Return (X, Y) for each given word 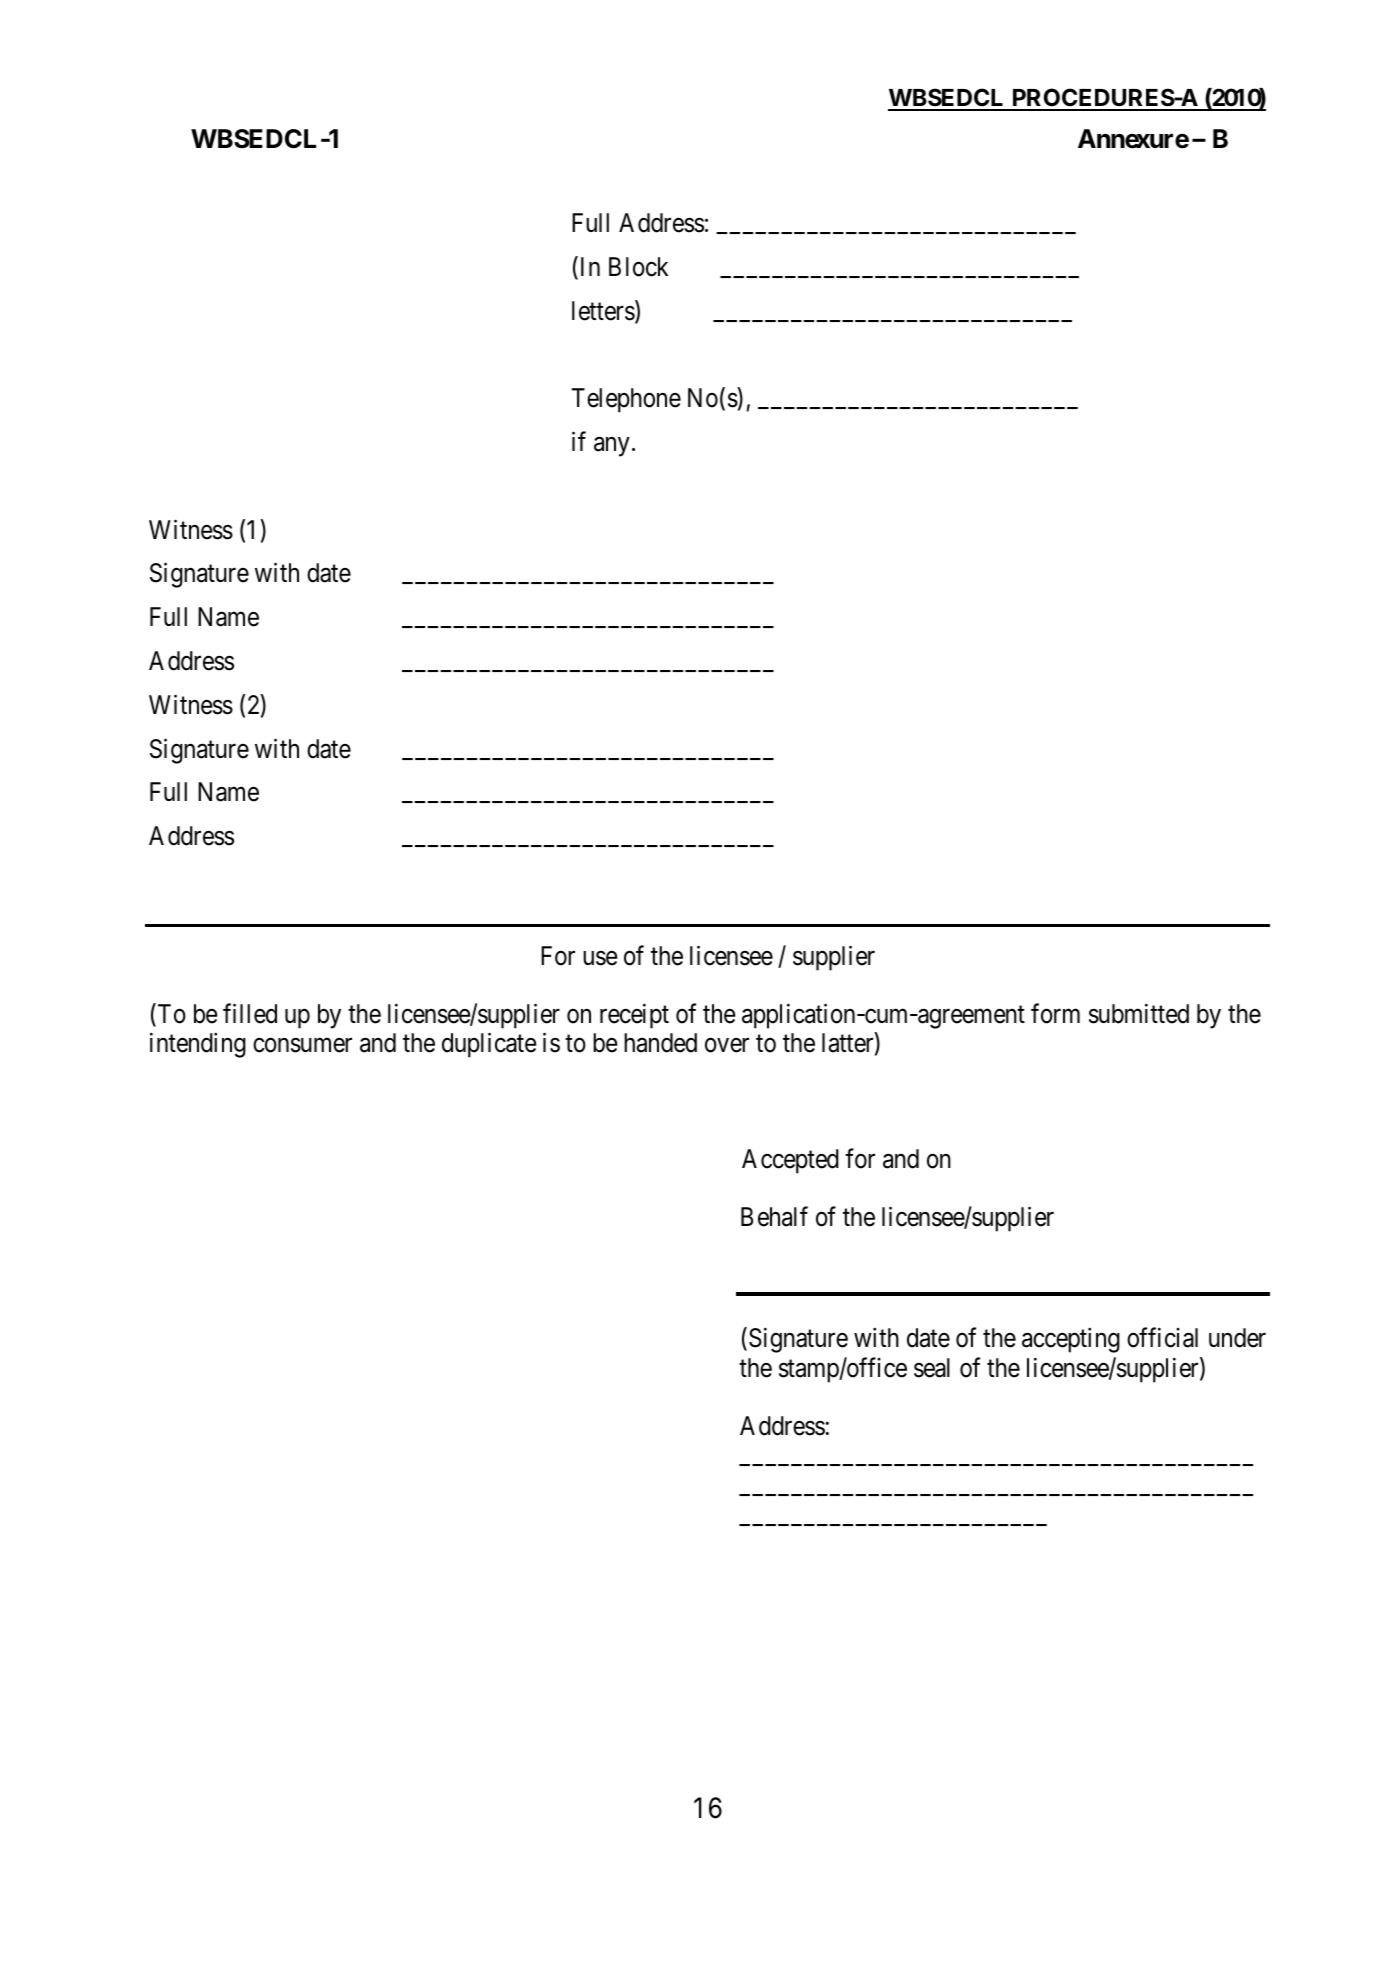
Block (638, 267)
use (600, 958)
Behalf (774, 1216)
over (727, 1045)
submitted (1139, 1013)
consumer (302, 1045)
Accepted (790, 1161)
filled (250, 1013)
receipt (634, 1016)
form (1055, 1013)
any (612, 447)
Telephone (626, 400)
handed (660, 1043)
